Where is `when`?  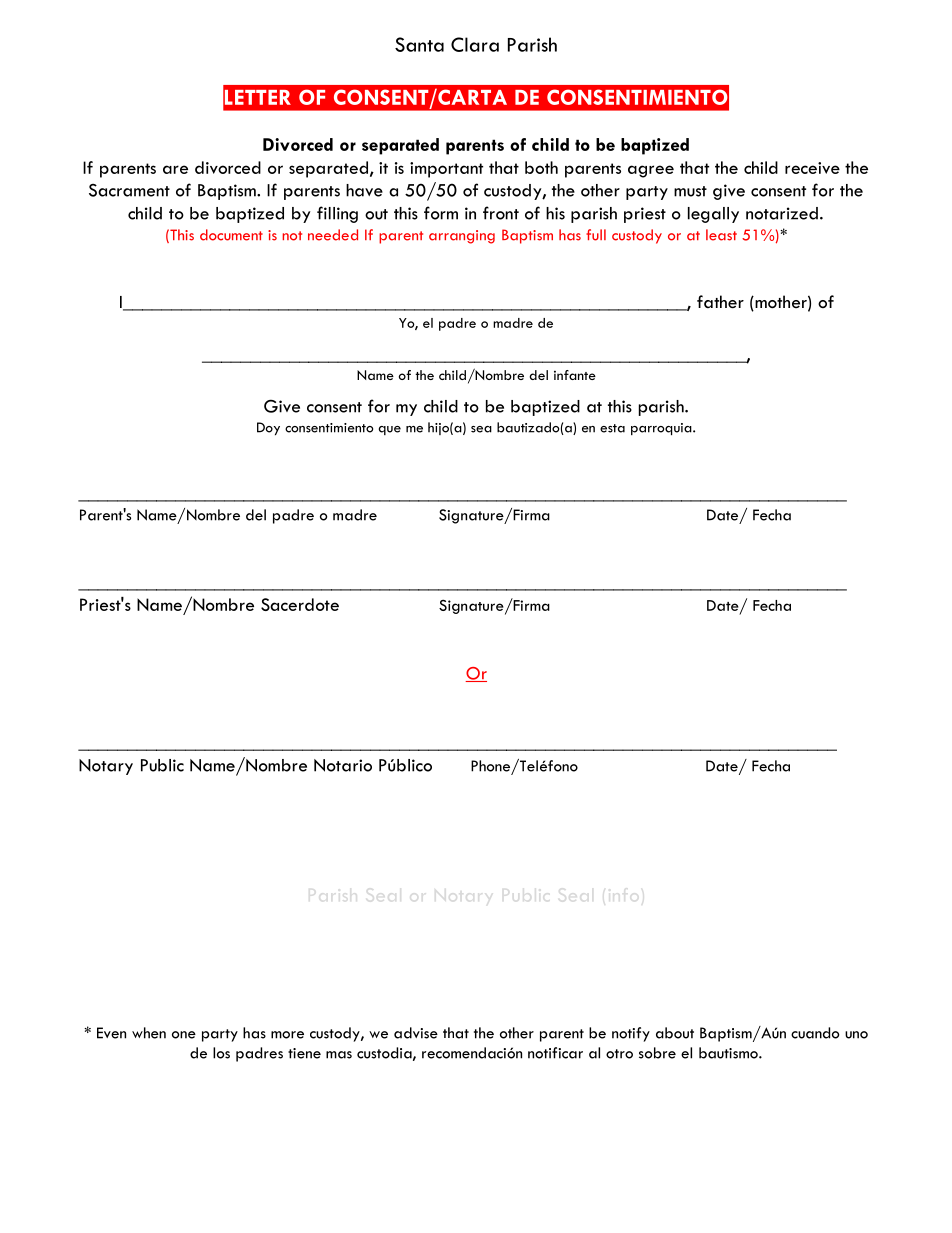
when is located at coordinates (149, 1033).
